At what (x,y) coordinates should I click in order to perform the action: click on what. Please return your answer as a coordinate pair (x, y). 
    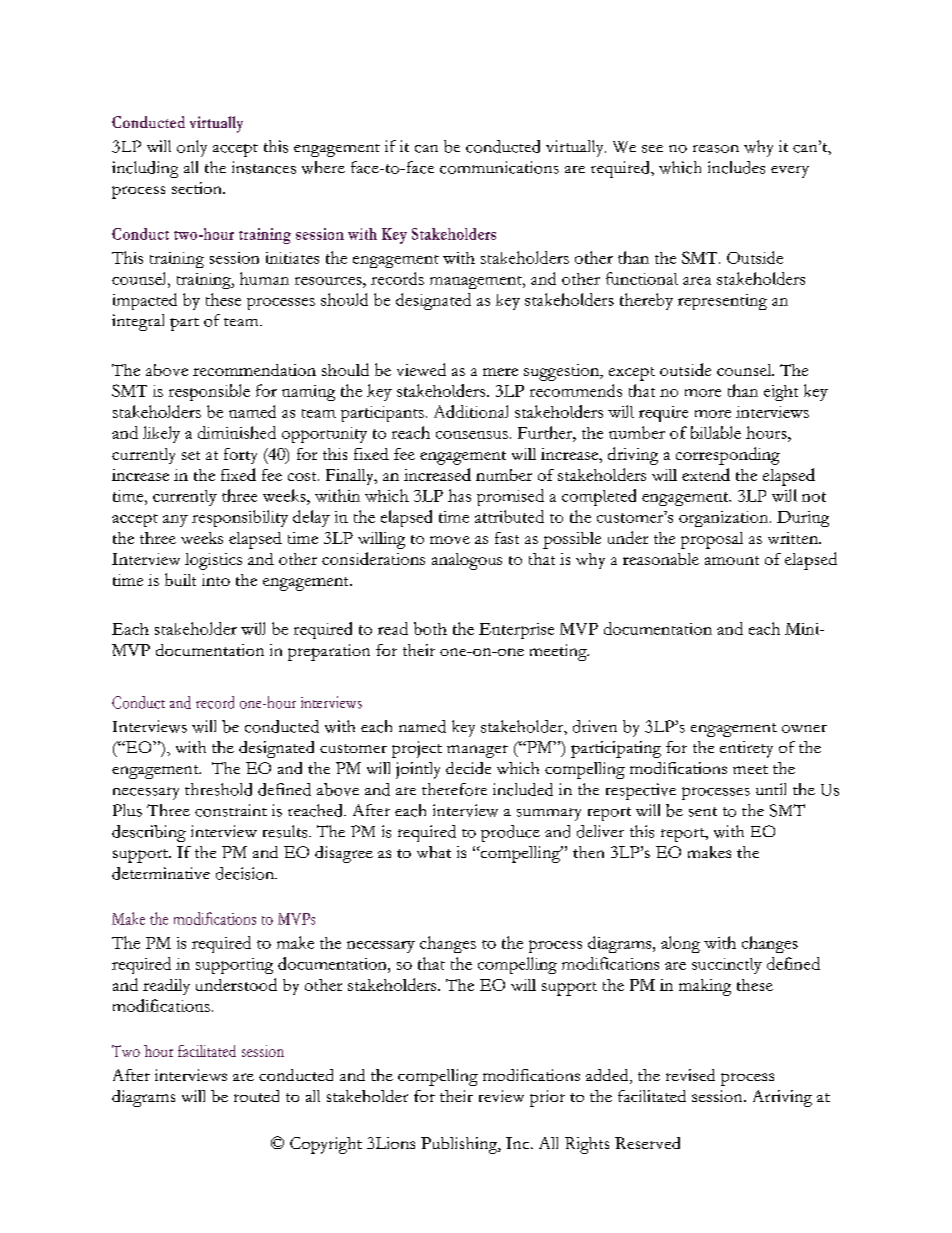
    Looking at the image, I should click on (434, 852).
